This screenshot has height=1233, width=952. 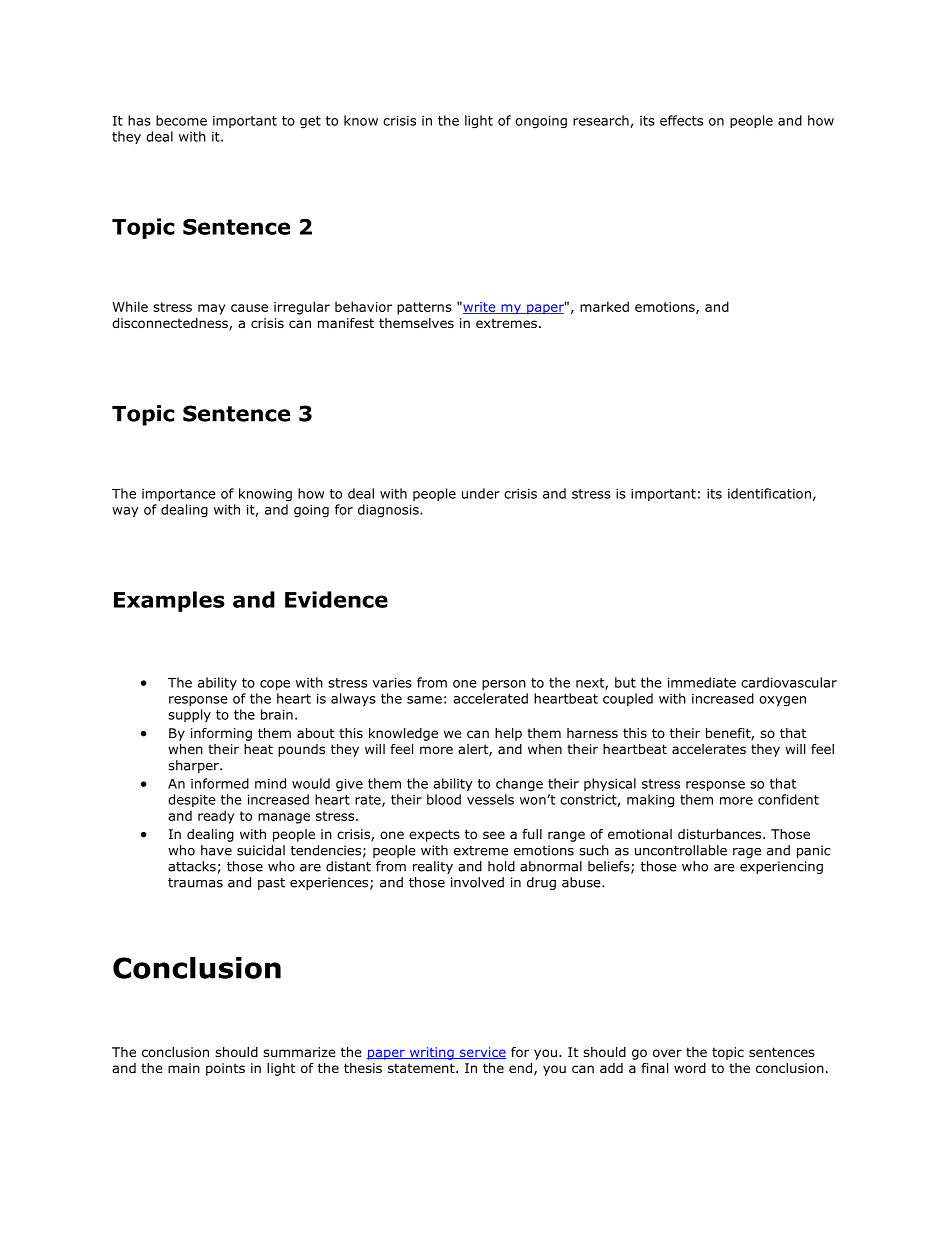 What do you see at coordinates (508, 734) in the screenshot?
I see `help` at bounding box center [508, 734].
